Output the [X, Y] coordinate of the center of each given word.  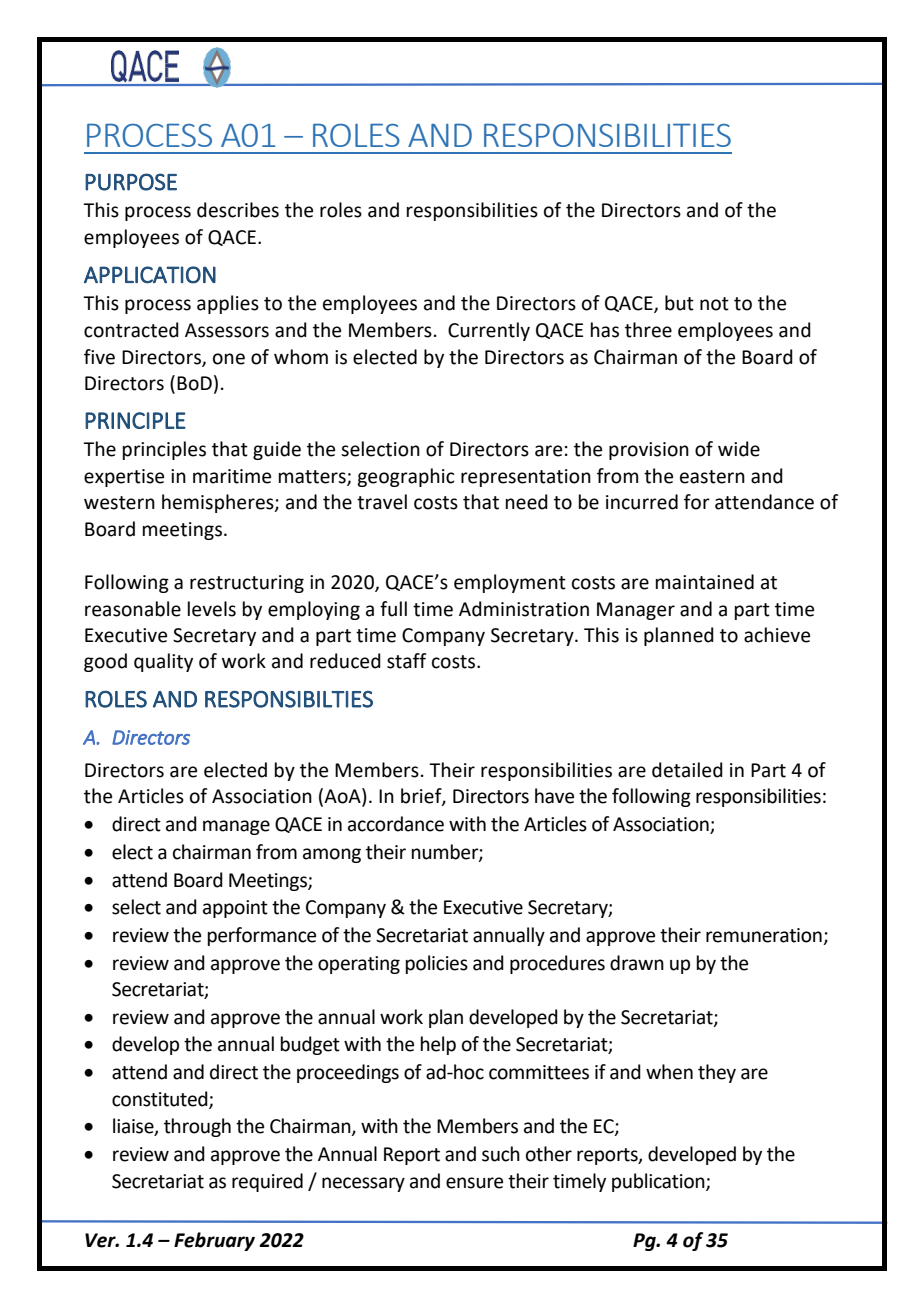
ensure [474, 1183]
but [679, 303]
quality [163, 662]
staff [407, 661]
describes [238, 210]
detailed [687, 770]
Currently [489, 331]
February [214, 1241]
